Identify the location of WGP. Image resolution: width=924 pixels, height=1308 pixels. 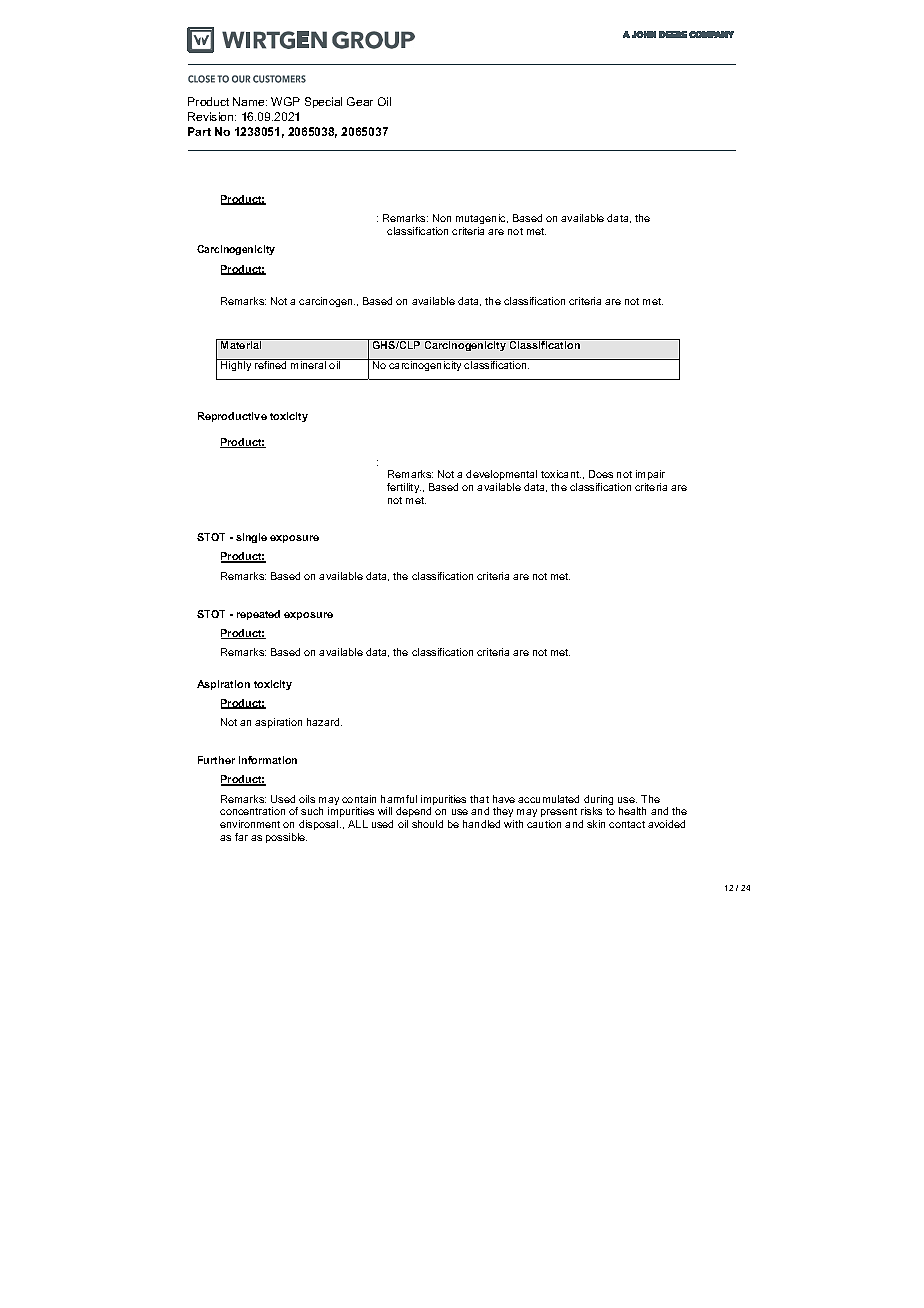
(285, 101).
